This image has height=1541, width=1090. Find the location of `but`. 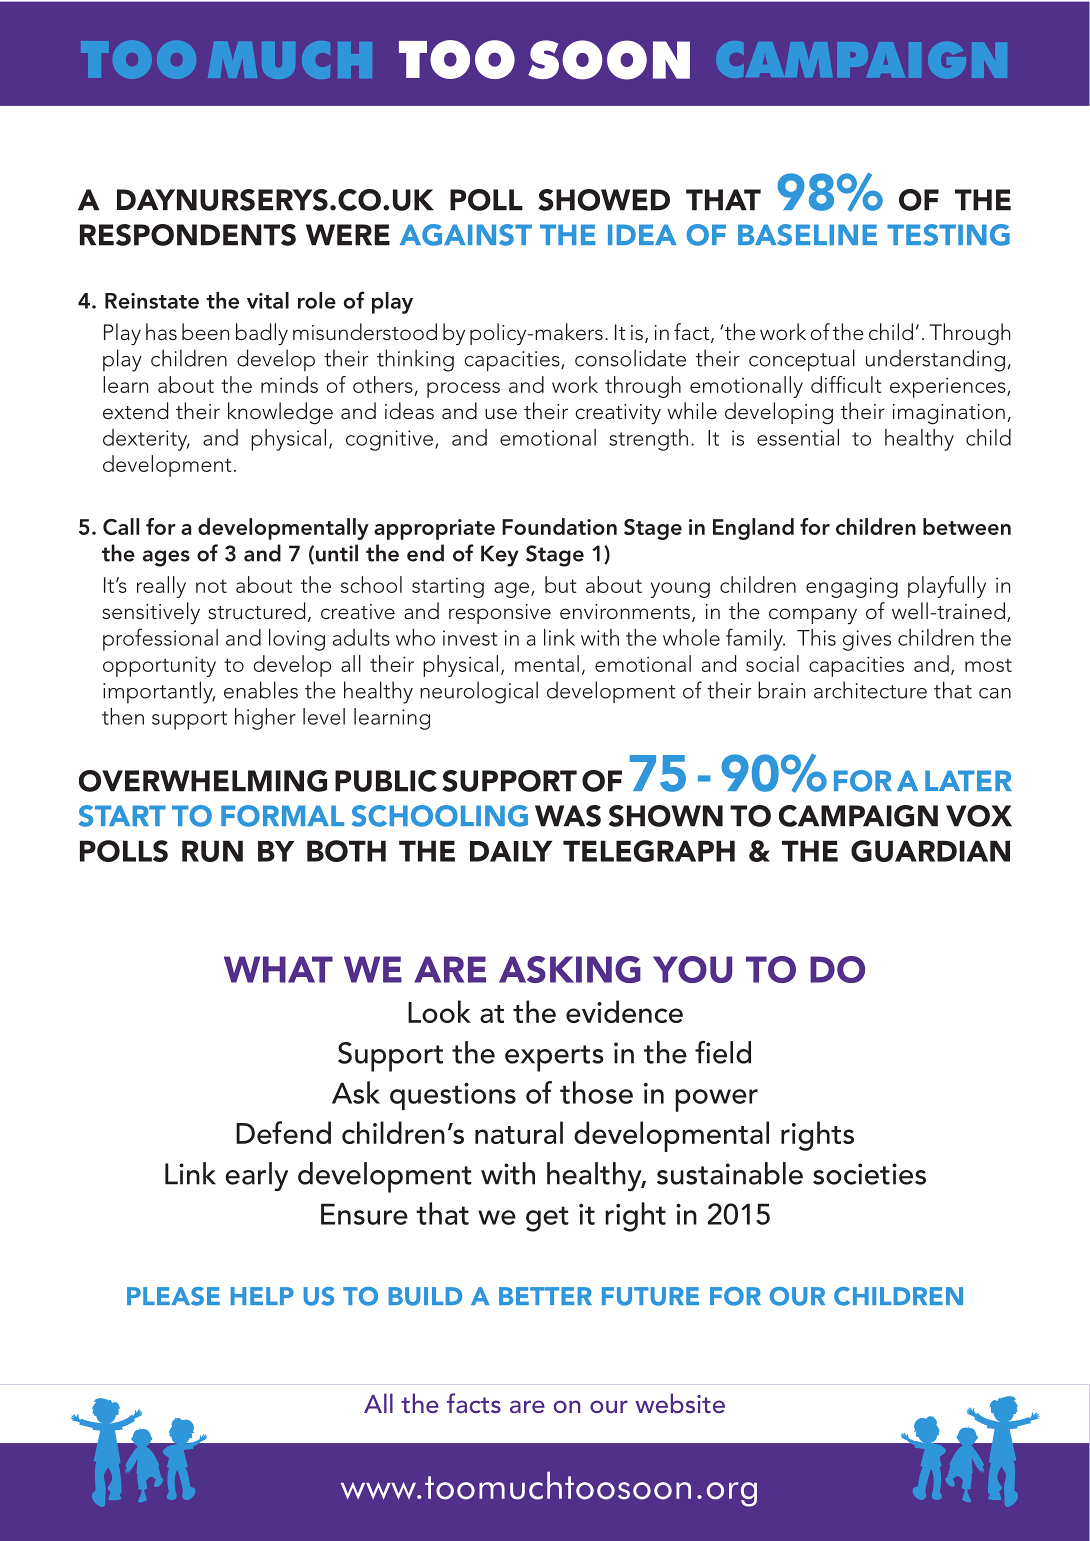

but is located at coordinates (560, 584).
